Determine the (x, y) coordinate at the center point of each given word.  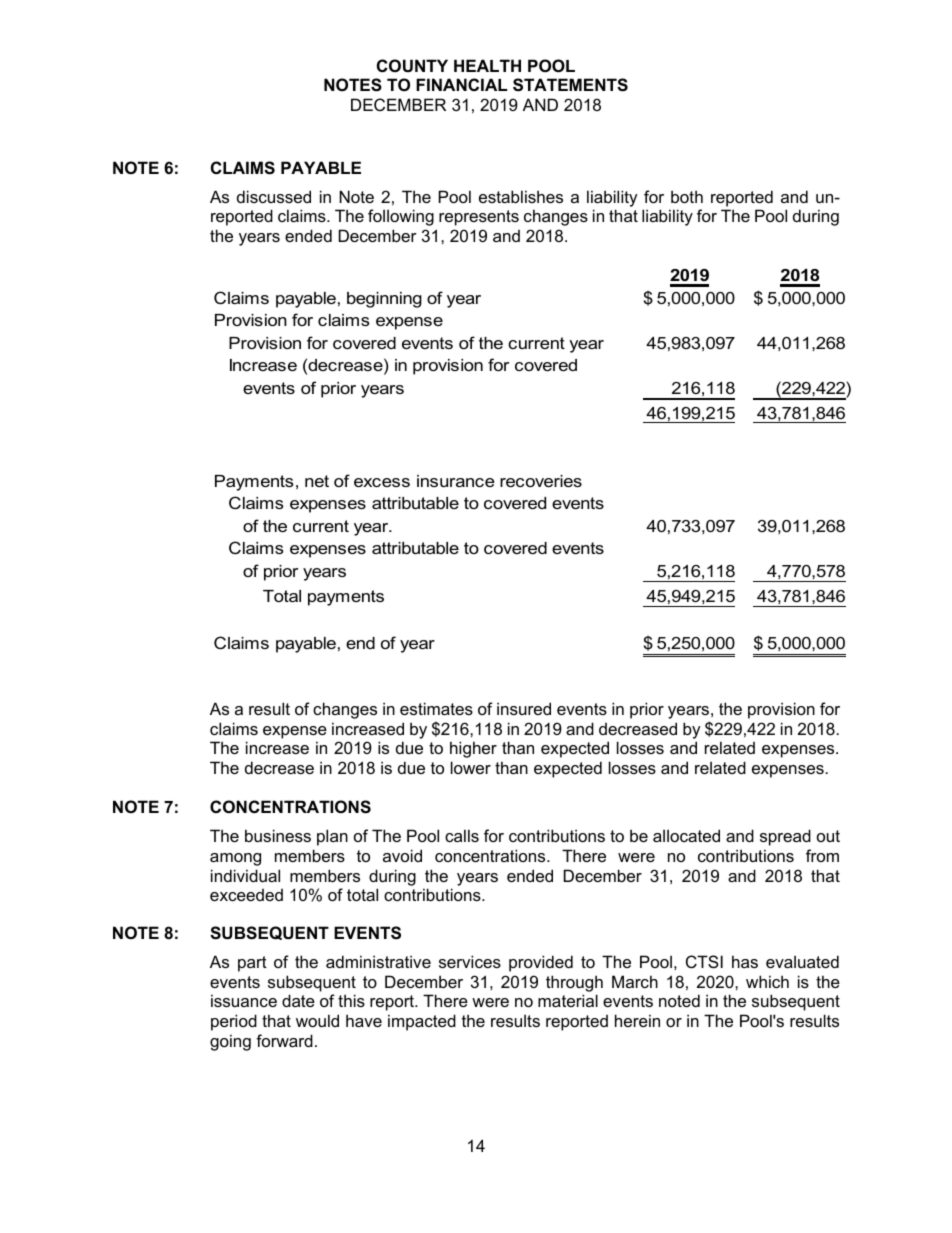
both (687, 196)
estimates (436, 708)
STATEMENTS (570, 85)
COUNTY (412, 65)
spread (785, 837)
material (568, 1000)
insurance (456, 481)
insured (524, 708)
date (298, 1000)
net (317, 481)
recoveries (541, 481)
